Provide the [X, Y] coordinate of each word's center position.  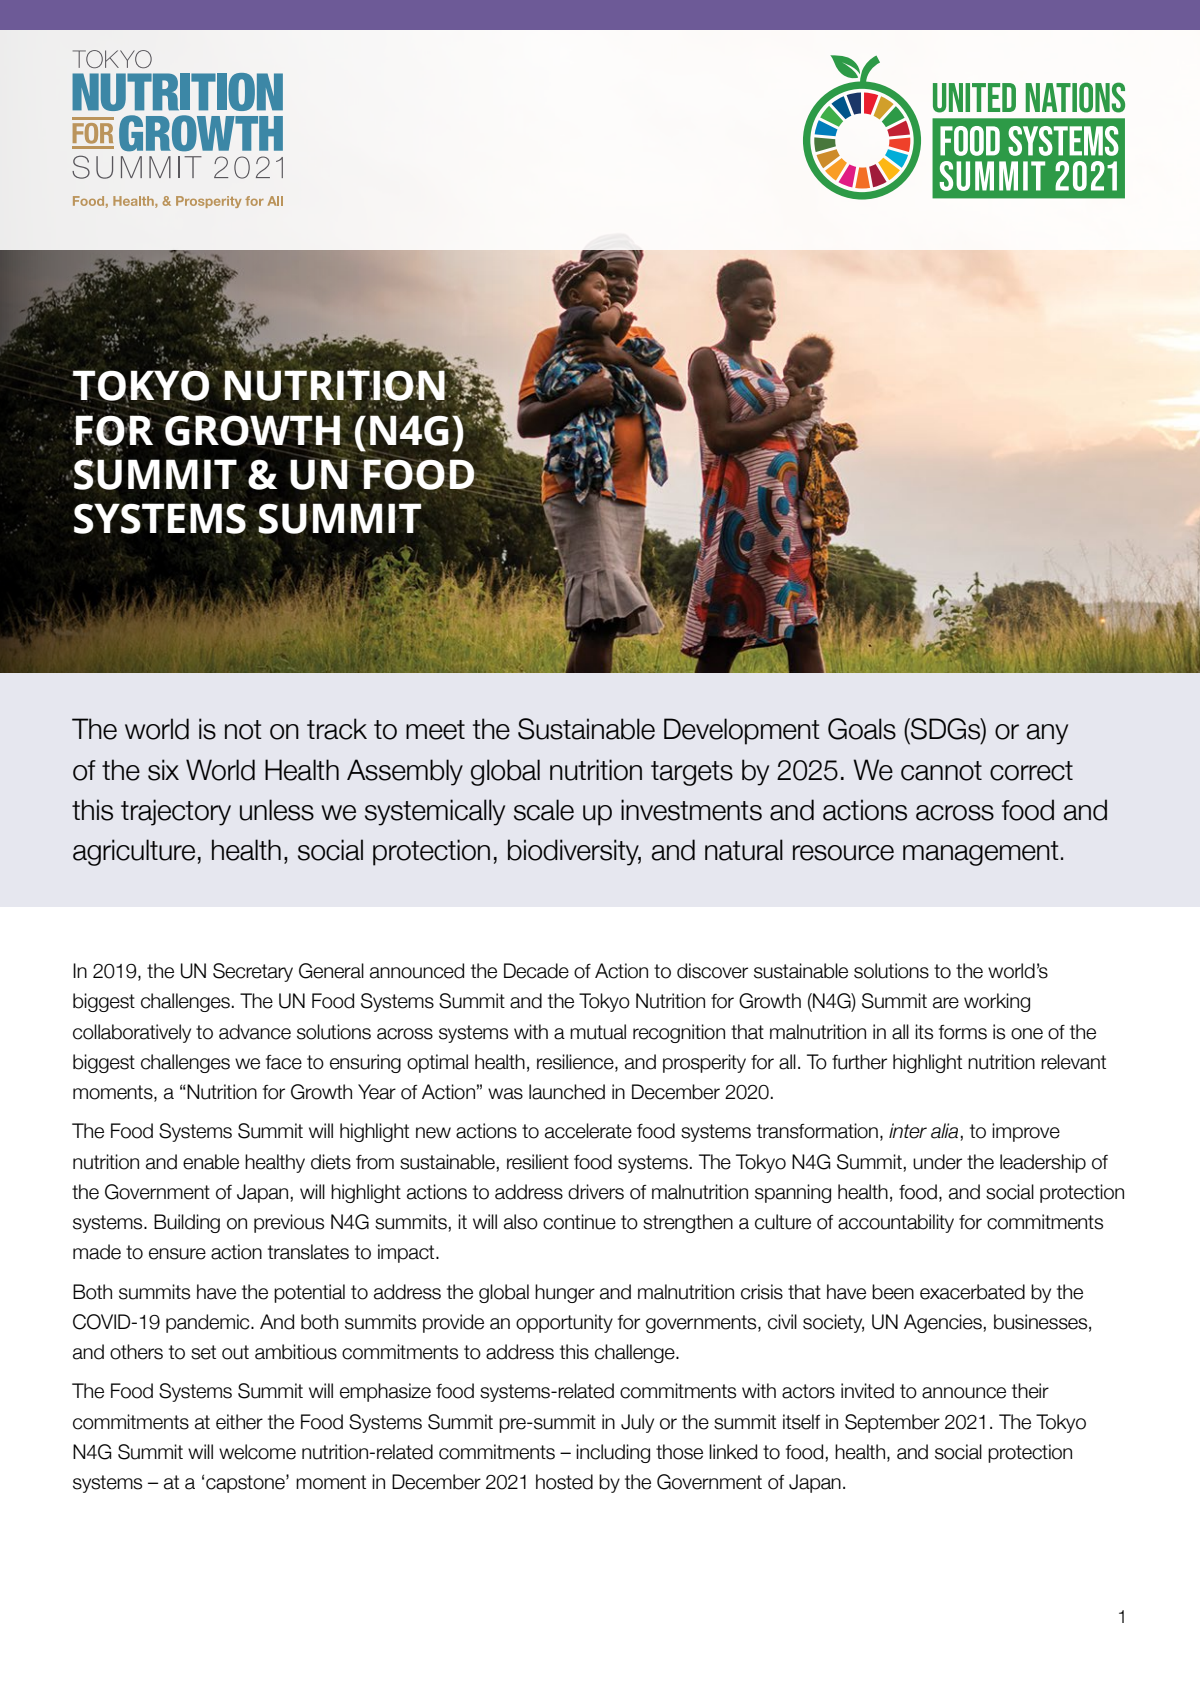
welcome [257, 1452]
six [163, 770]
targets [692, 773]
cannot [941, 771]
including [613, 1453]
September [892, 1423]
